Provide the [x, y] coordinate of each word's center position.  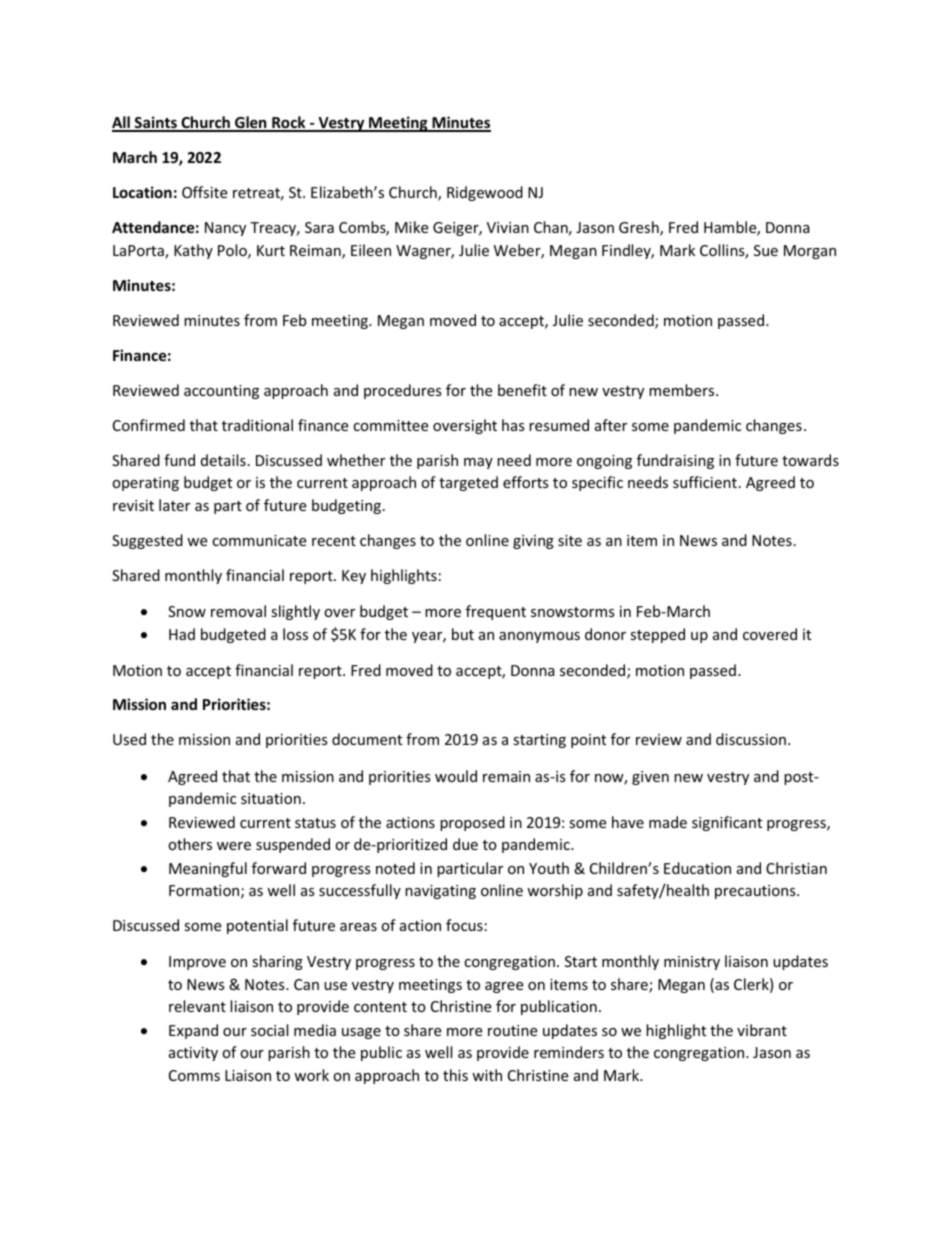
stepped [657, 635]
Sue [766, 250]
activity [193, 1054]
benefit [522, 390]
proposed [472, 823]
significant [727, 823]
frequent [496, 612]
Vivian [508, 227]
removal [238, 611]
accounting [221, 392]
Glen [251, 123]
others [190, 844]
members [683, 390]
